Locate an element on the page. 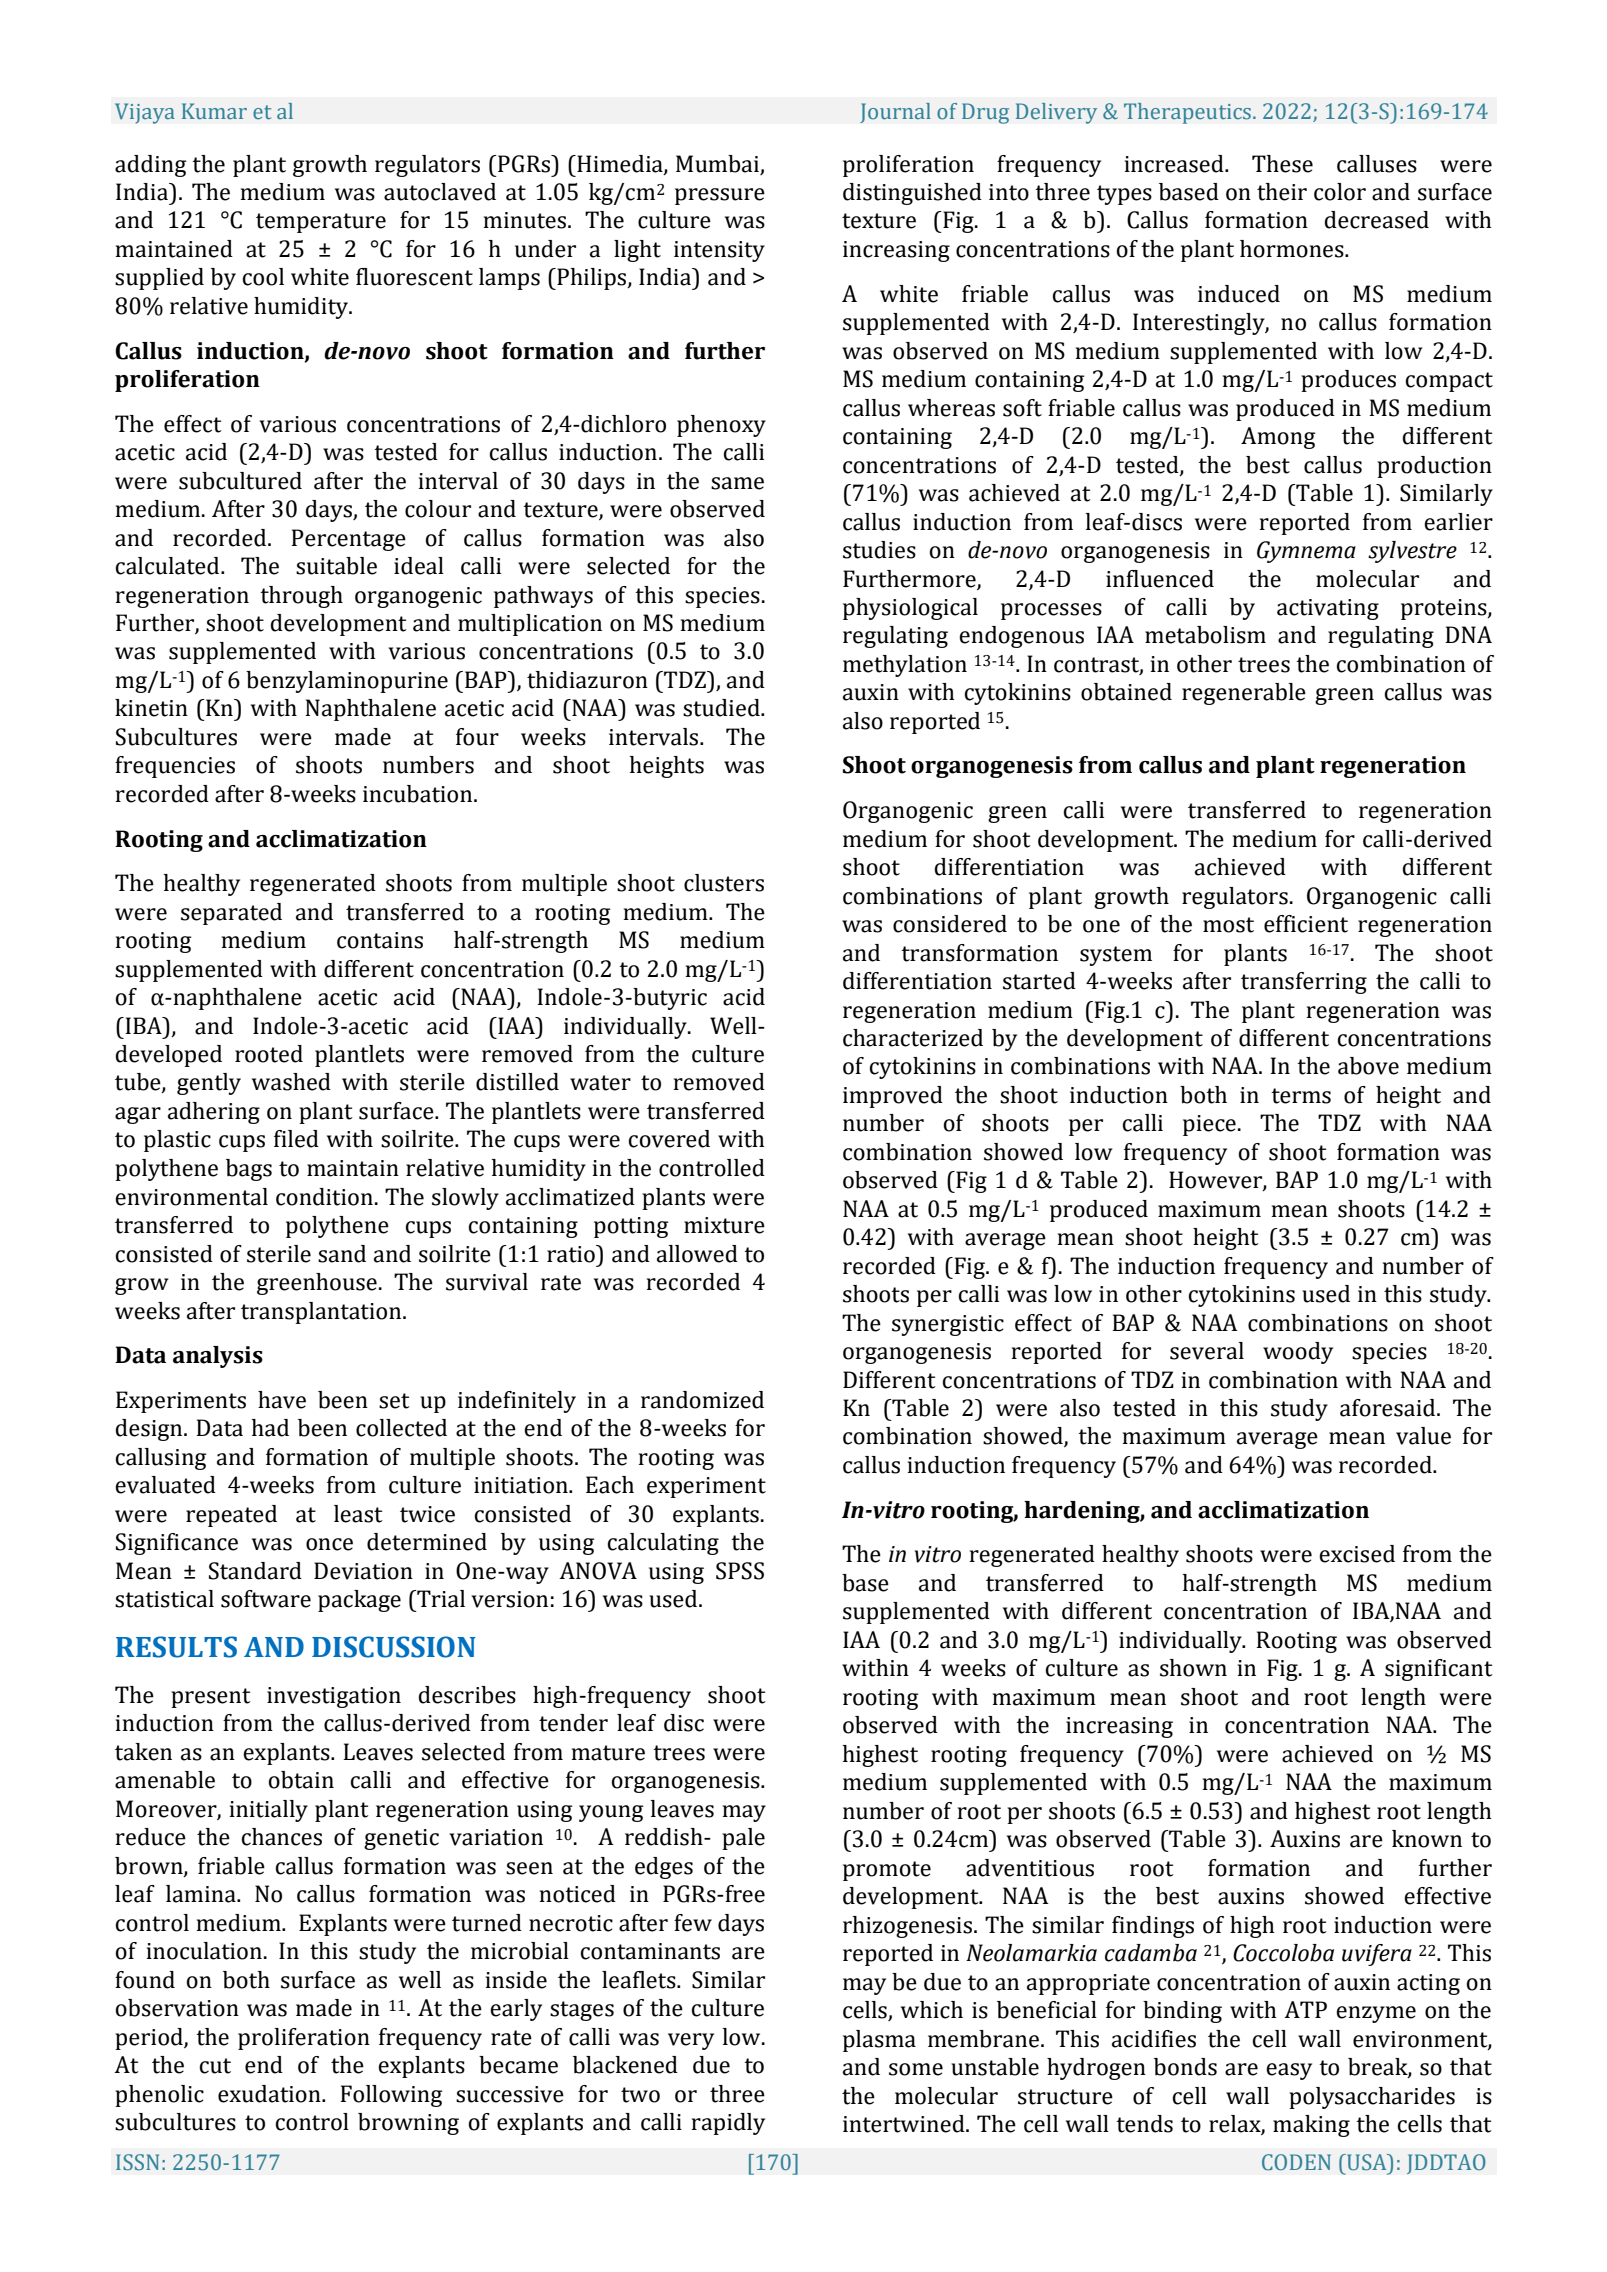 Image resolution: width=1607 pixels, height=2272 pixels. randomized is located at coordinates (702, 1400).
